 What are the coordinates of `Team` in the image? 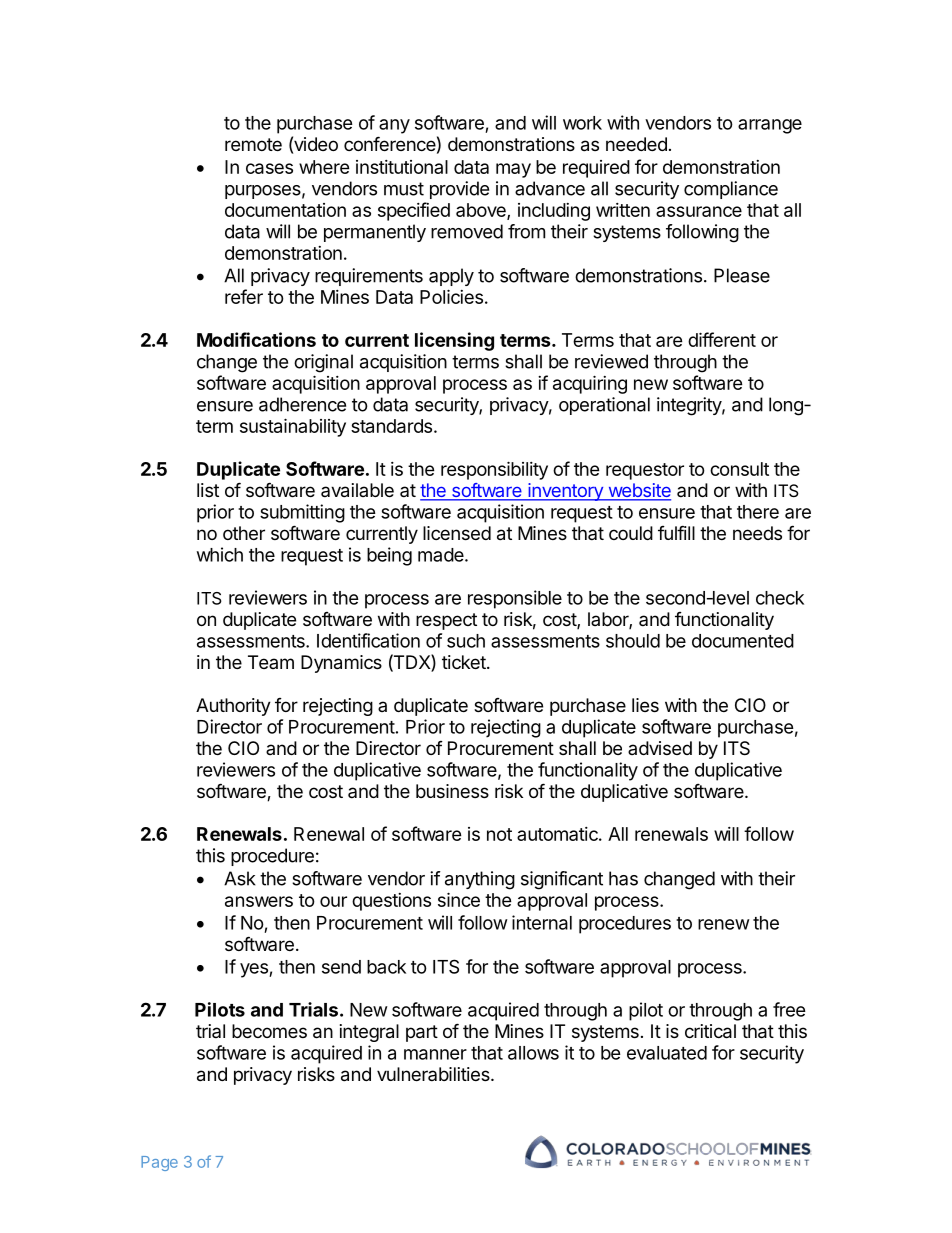 It's located at (271, 662).
